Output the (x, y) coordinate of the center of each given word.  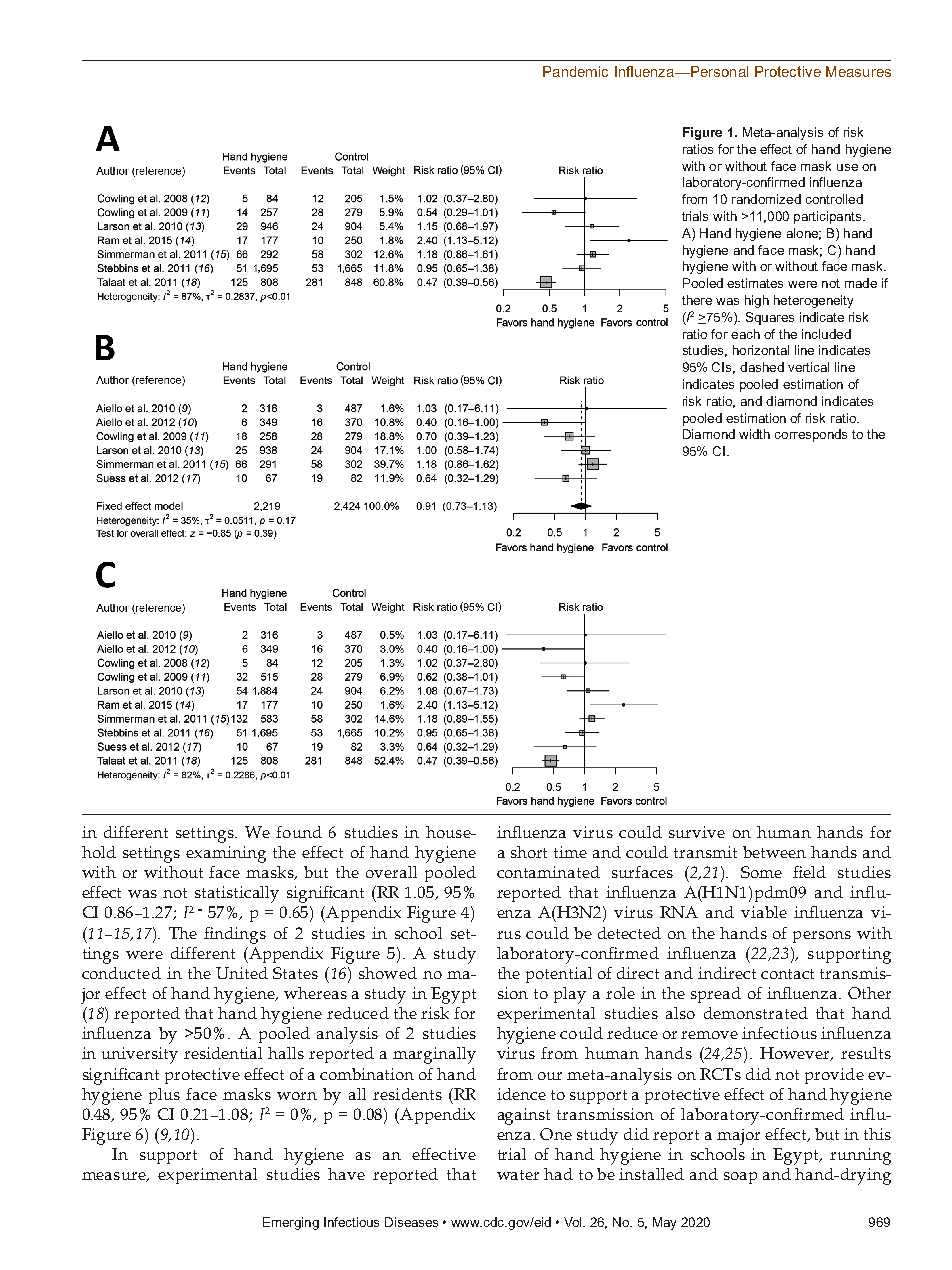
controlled (834, 199)
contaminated (548, 872)
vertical (808, 367)
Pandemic (575, 71)
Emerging (291, 1223)
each (745, 334)
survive (697, 832)
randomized (766, 199)
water (518, 1175)
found (299, 832)
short (529, 852)
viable (764, 912)
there (697, 300)
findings (235, 935)
